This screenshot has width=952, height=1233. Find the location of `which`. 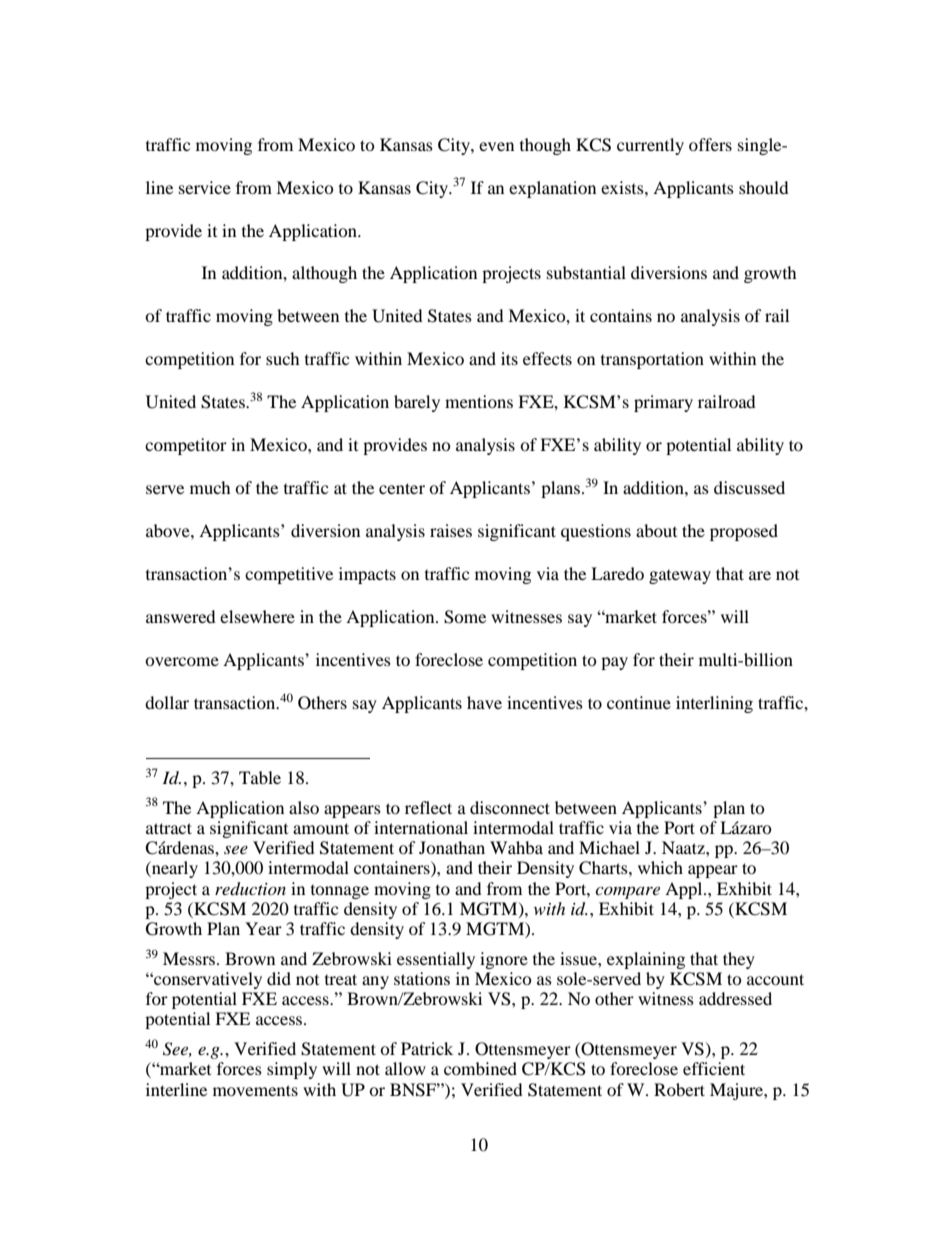

which is located at coordinates (660, 867).
